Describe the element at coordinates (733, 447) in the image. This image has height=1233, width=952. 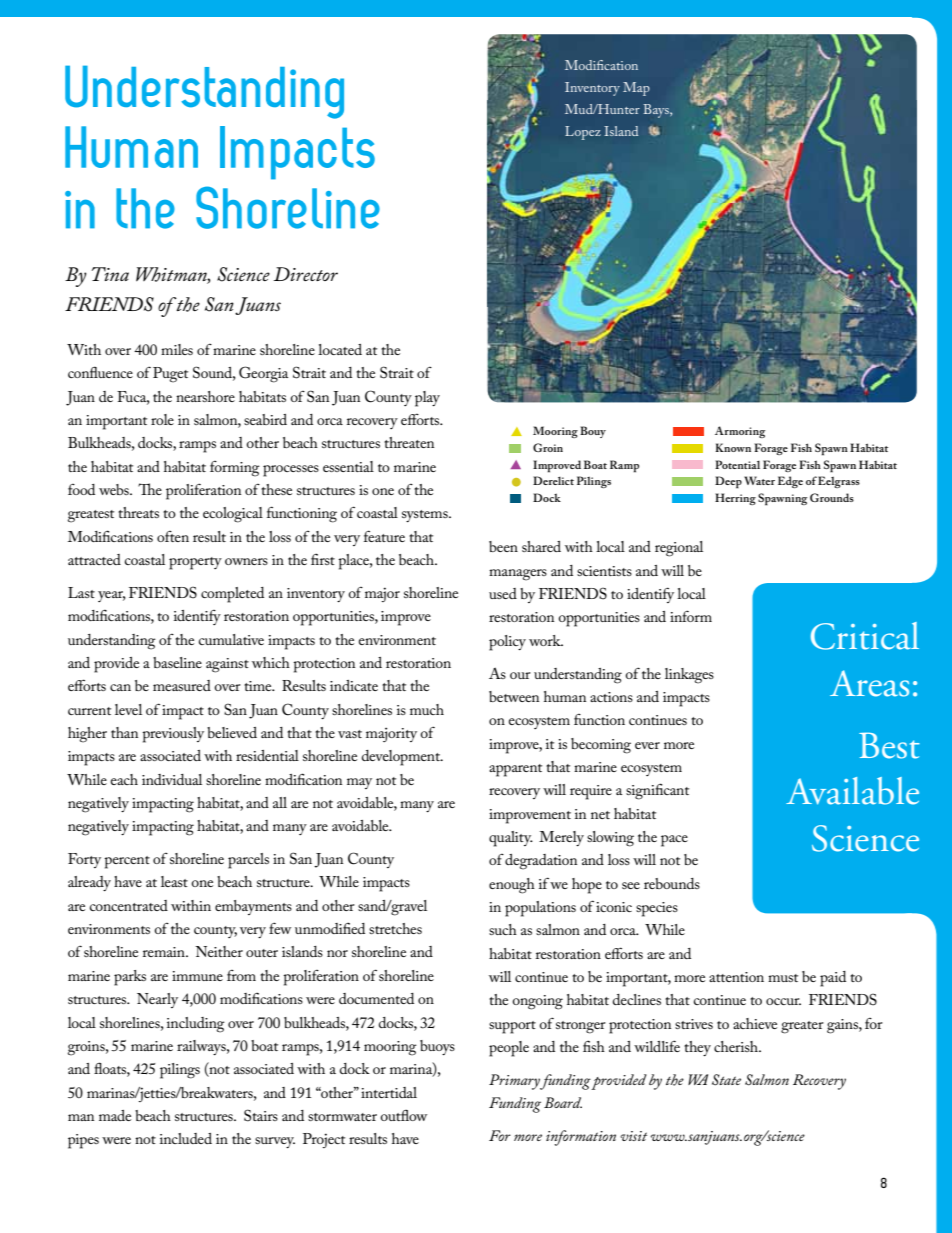
I see `Known` at that location.
